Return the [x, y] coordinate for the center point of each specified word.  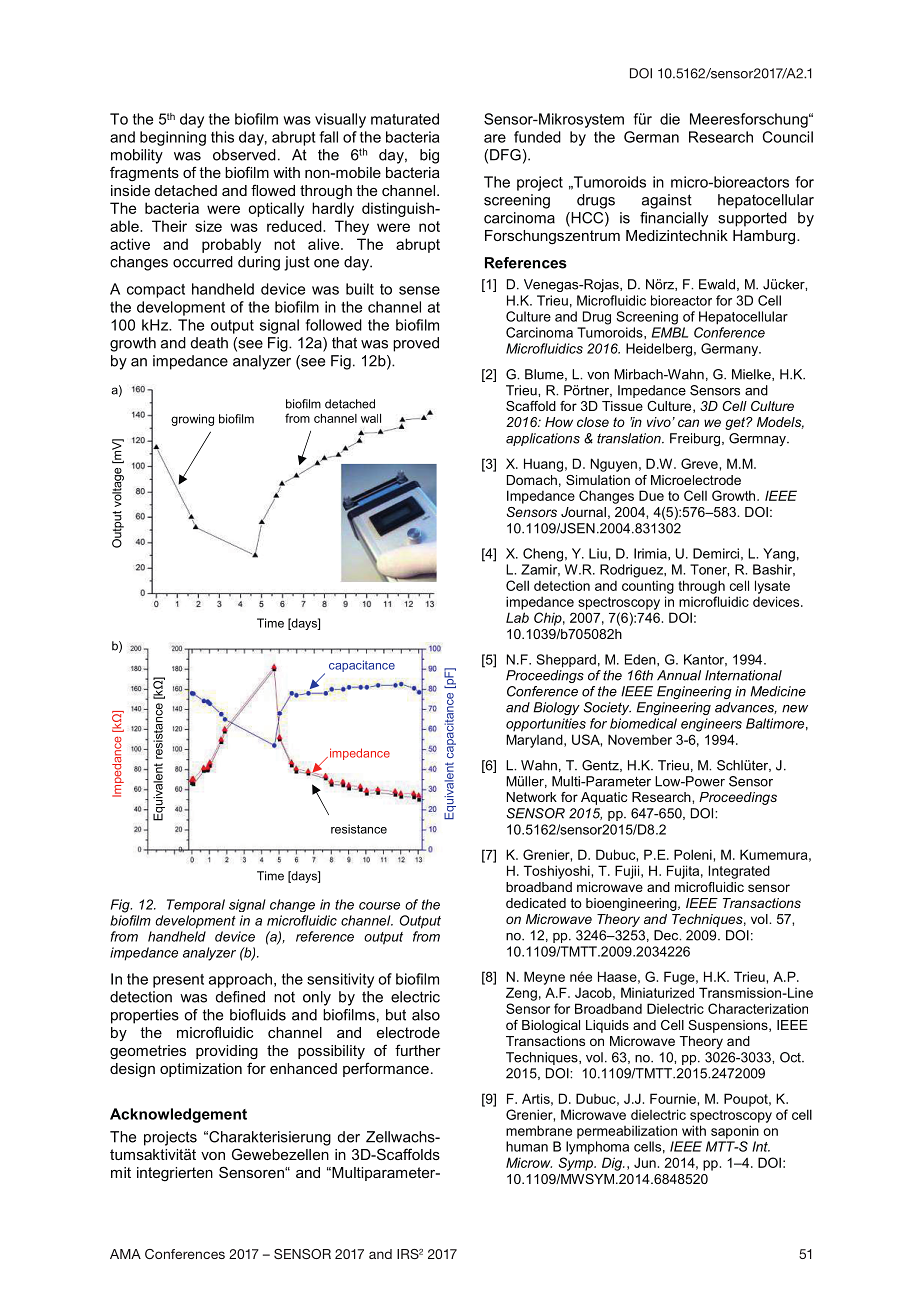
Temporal [196, 906]
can [688, 423]
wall [371, 418]
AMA [125, 1254]
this [222, 137]
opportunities [546, 725]
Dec [667, 935]
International [743, 675]
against [667, 201]
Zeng [521, 994]
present [178, 981]
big [429, 156]
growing [192, 420]
